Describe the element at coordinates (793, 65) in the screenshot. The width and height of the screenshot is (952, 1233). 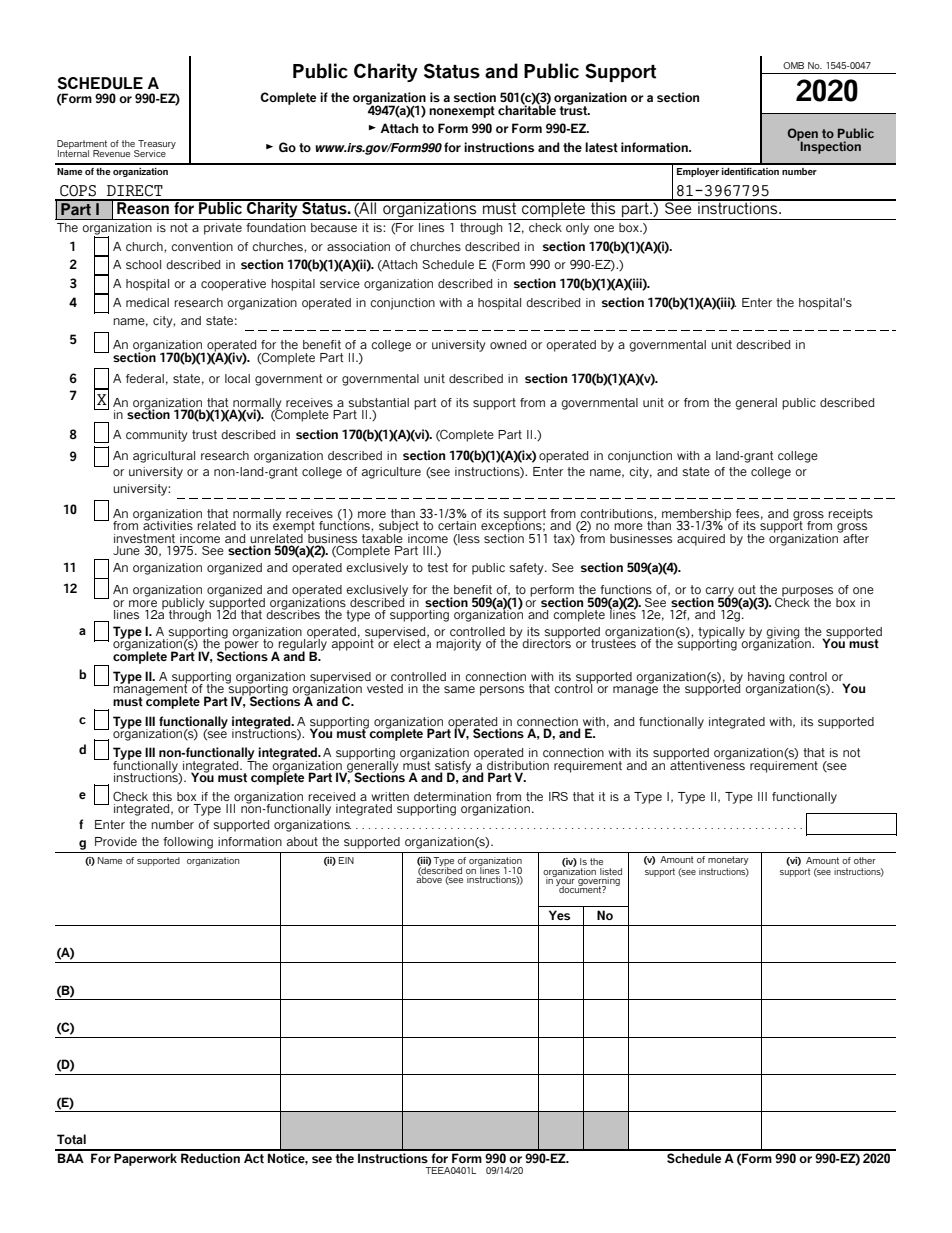
I see `OMB` at that location.
